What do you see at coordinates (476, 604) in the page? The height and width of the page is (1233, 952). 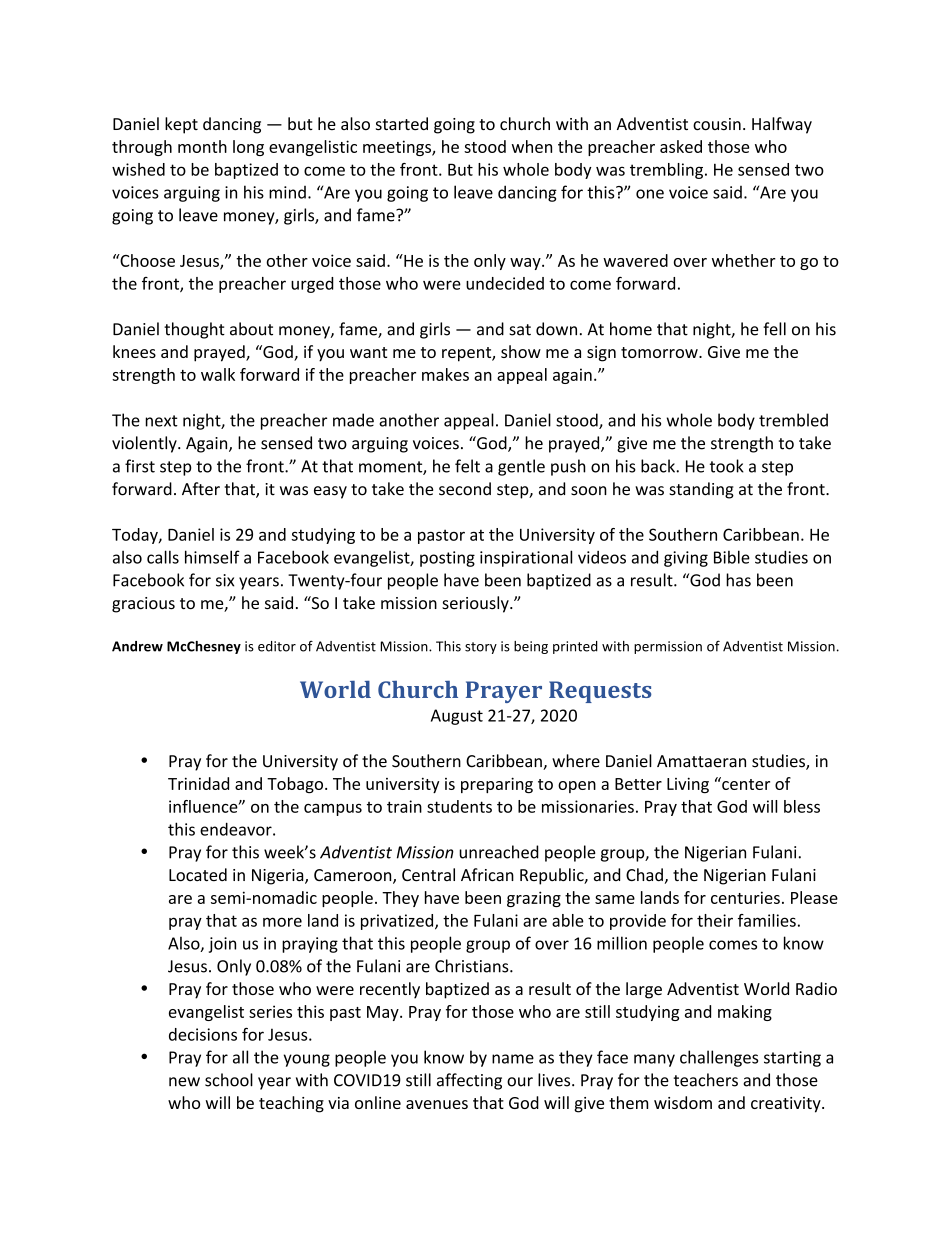 I see `seriously` at bounding box center [476, 604].
